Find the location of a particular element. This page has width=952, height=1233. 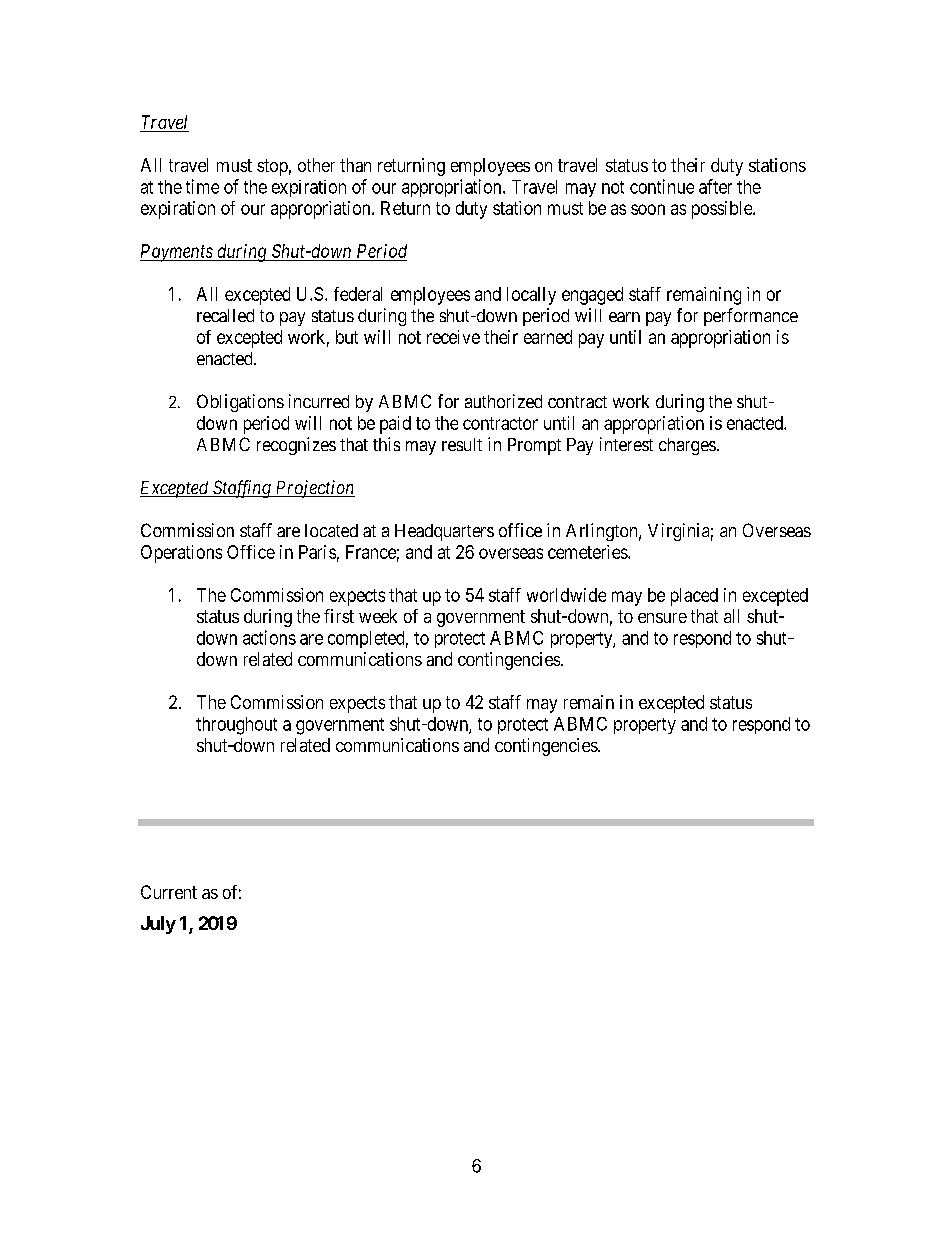

than is located at coordinates (355, 165).
